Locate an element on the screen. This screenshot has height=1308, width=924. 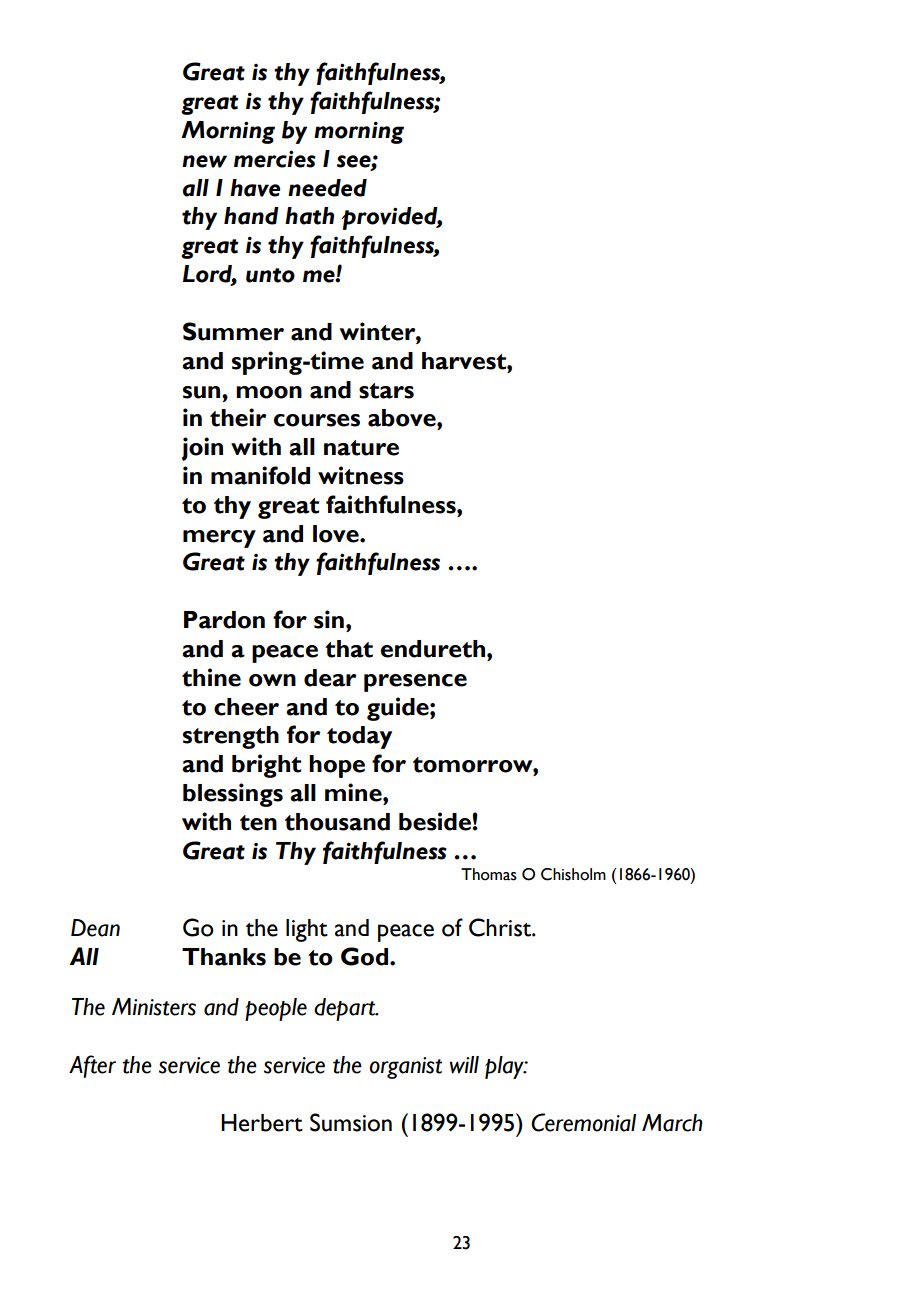
organist is located at coordinates (405, 1068).
